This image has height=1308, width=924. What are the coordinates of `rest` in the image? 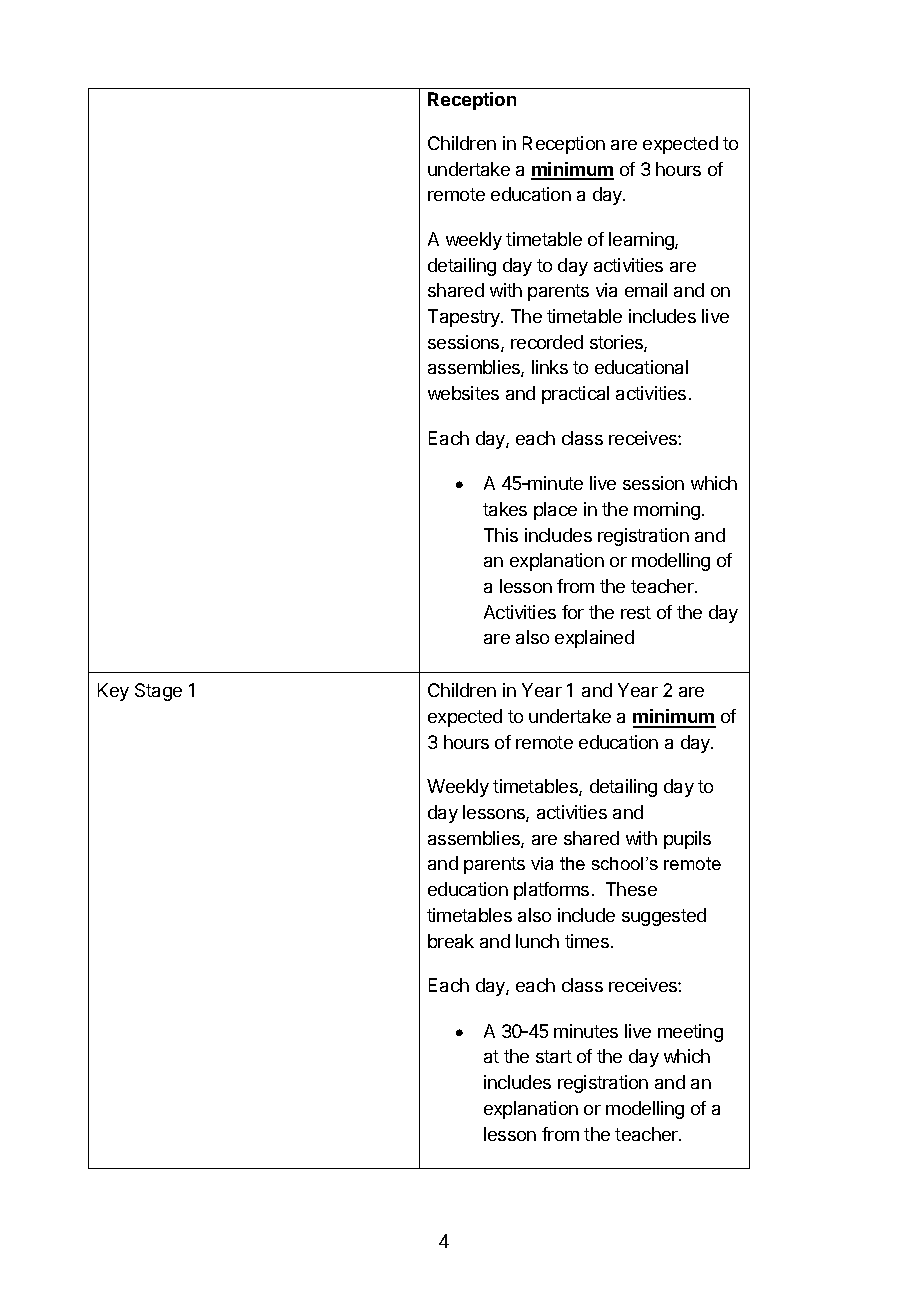 It's located at (636, 612).
